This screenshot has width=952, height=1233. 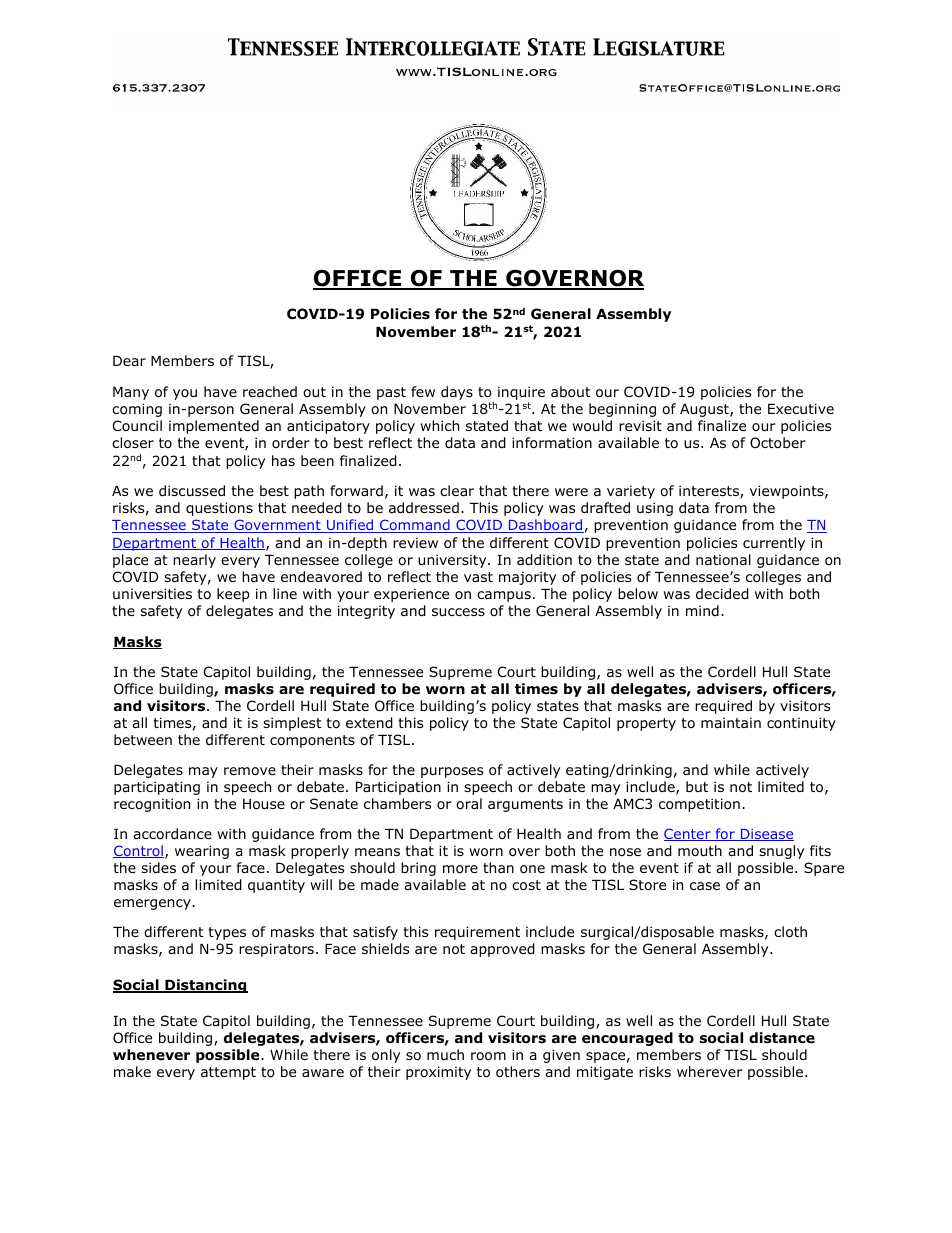 I want to click on simplest, so click(x=292, y=724).
